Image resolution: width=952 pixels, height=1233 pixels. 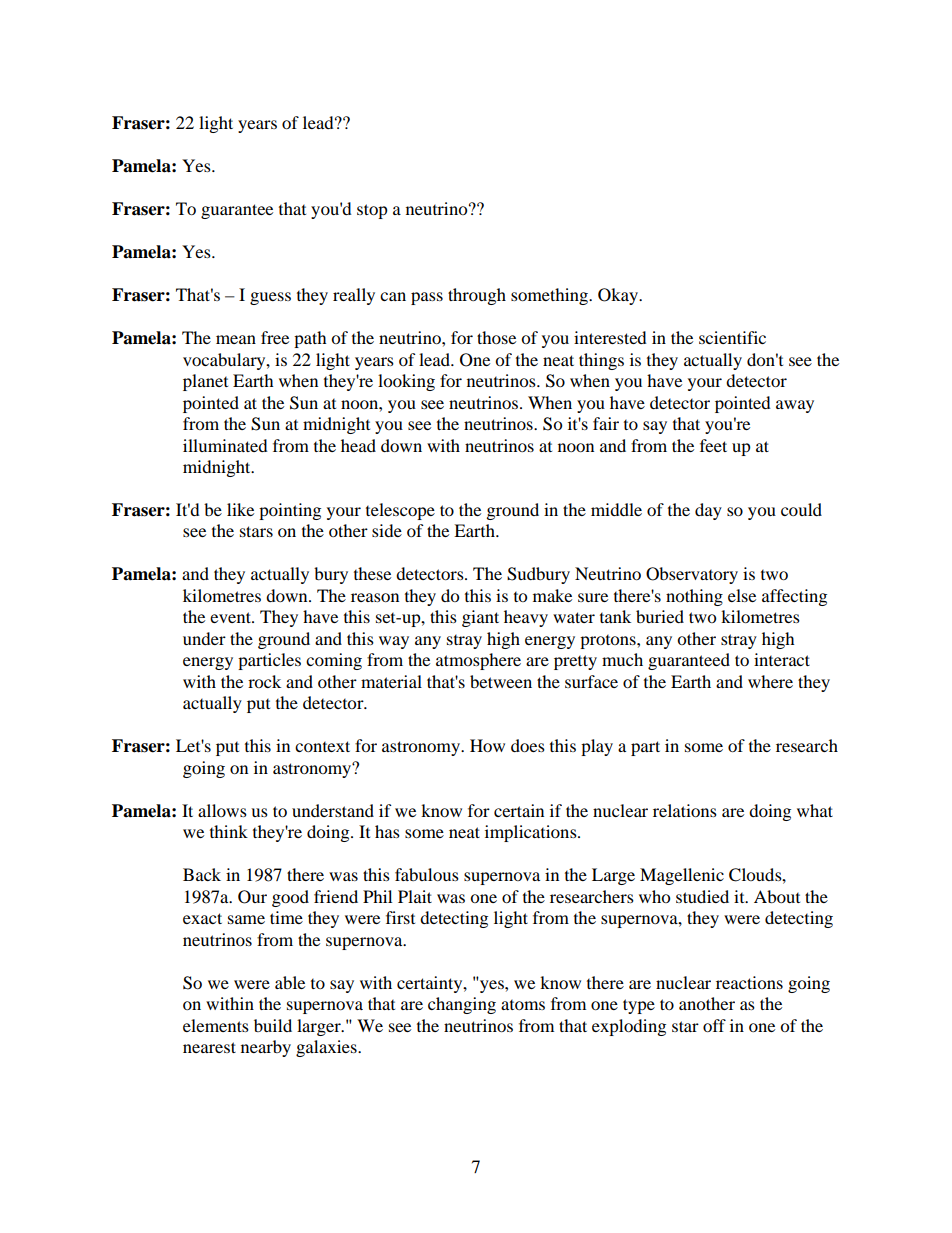 I want to click on build, so click(x=273, y=1025).
